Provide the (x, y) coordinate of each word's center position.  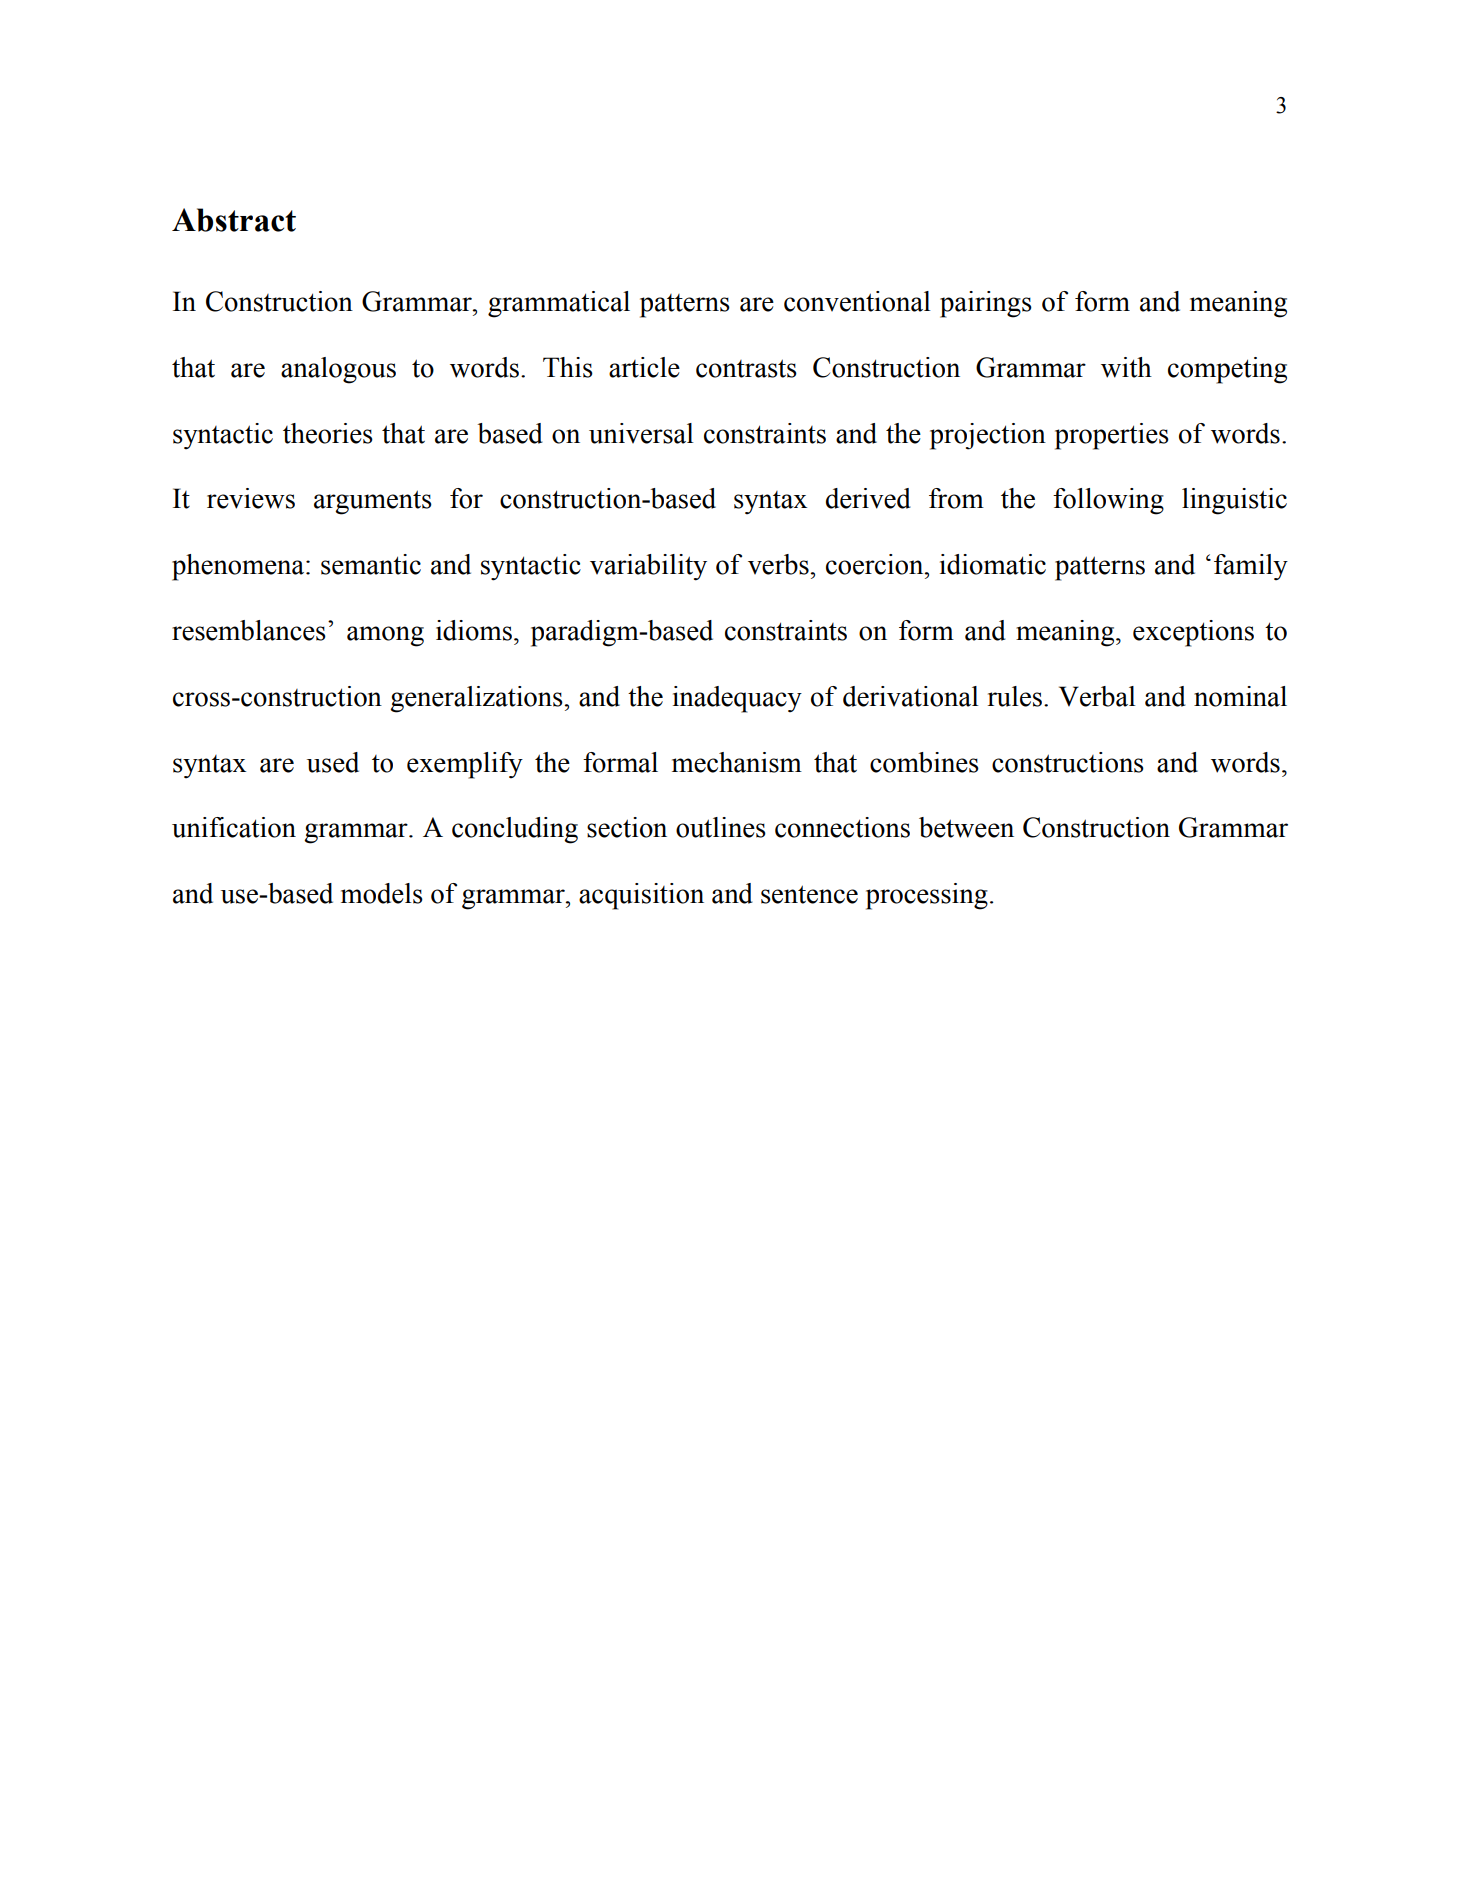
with (1126, 367)
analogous (338, 370)
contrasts (746, 368)
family (1251, 567)
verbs (779, 564)
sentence (809, 894)
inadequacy (737, 699)
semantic (371, 564)
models (382, 893)
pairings (986, 304)
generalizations (477, 699)
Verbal (1097, 696)
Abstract (234, 220)
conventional (857, 301)
